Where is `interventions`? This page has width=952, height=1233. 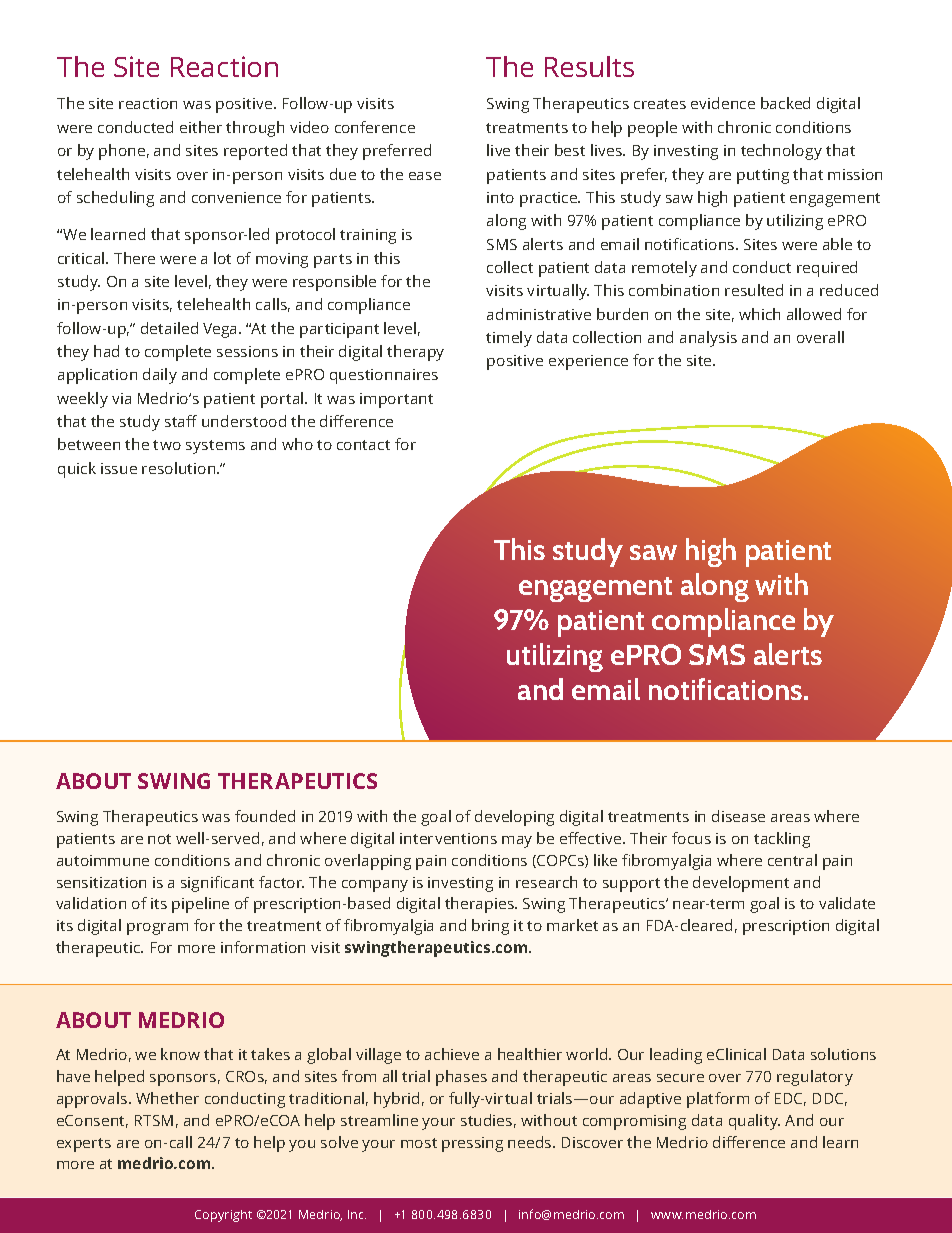 interventions is located at coordinates (448, 838).
